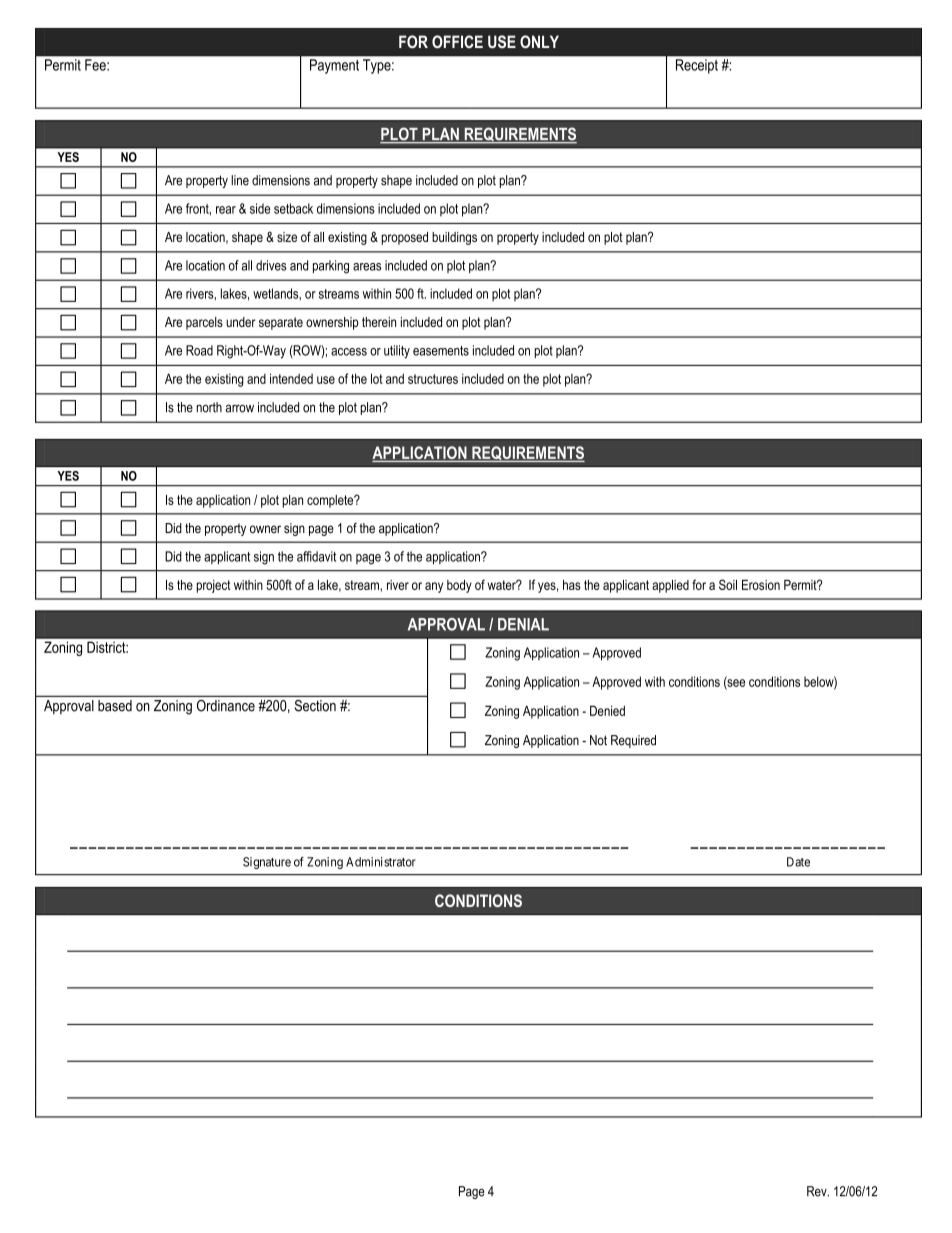  Describe the element at coordinates (381, 862) in the document. I see `Administrator` at that location.
